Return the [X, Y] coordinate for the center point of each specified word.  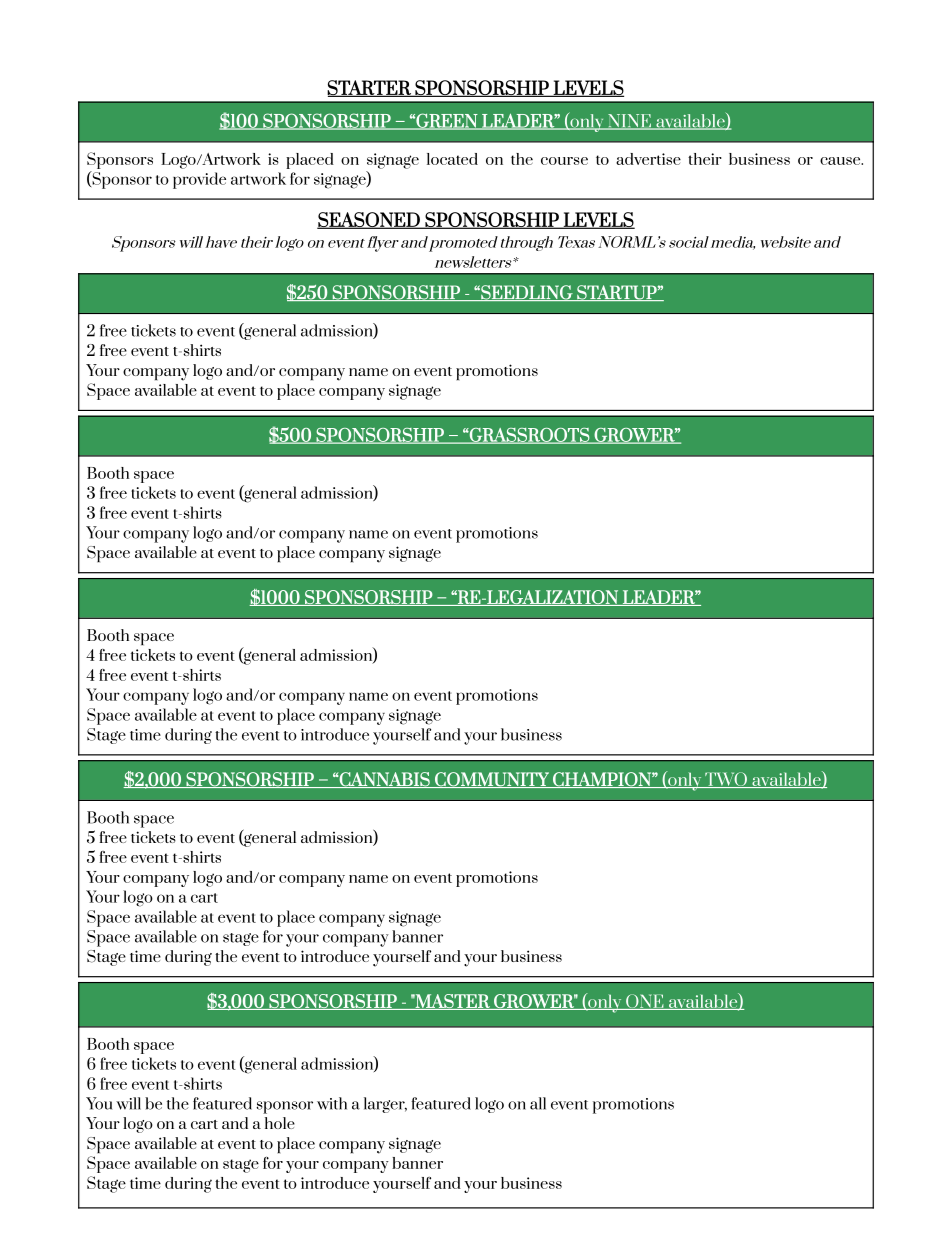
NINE [629, 122]
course [564, 161]
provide [199, 180]
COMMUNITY [492, 780]
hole [280, 1123]
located [452, 159]
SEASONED [369, 220]
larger [385, 1105]
